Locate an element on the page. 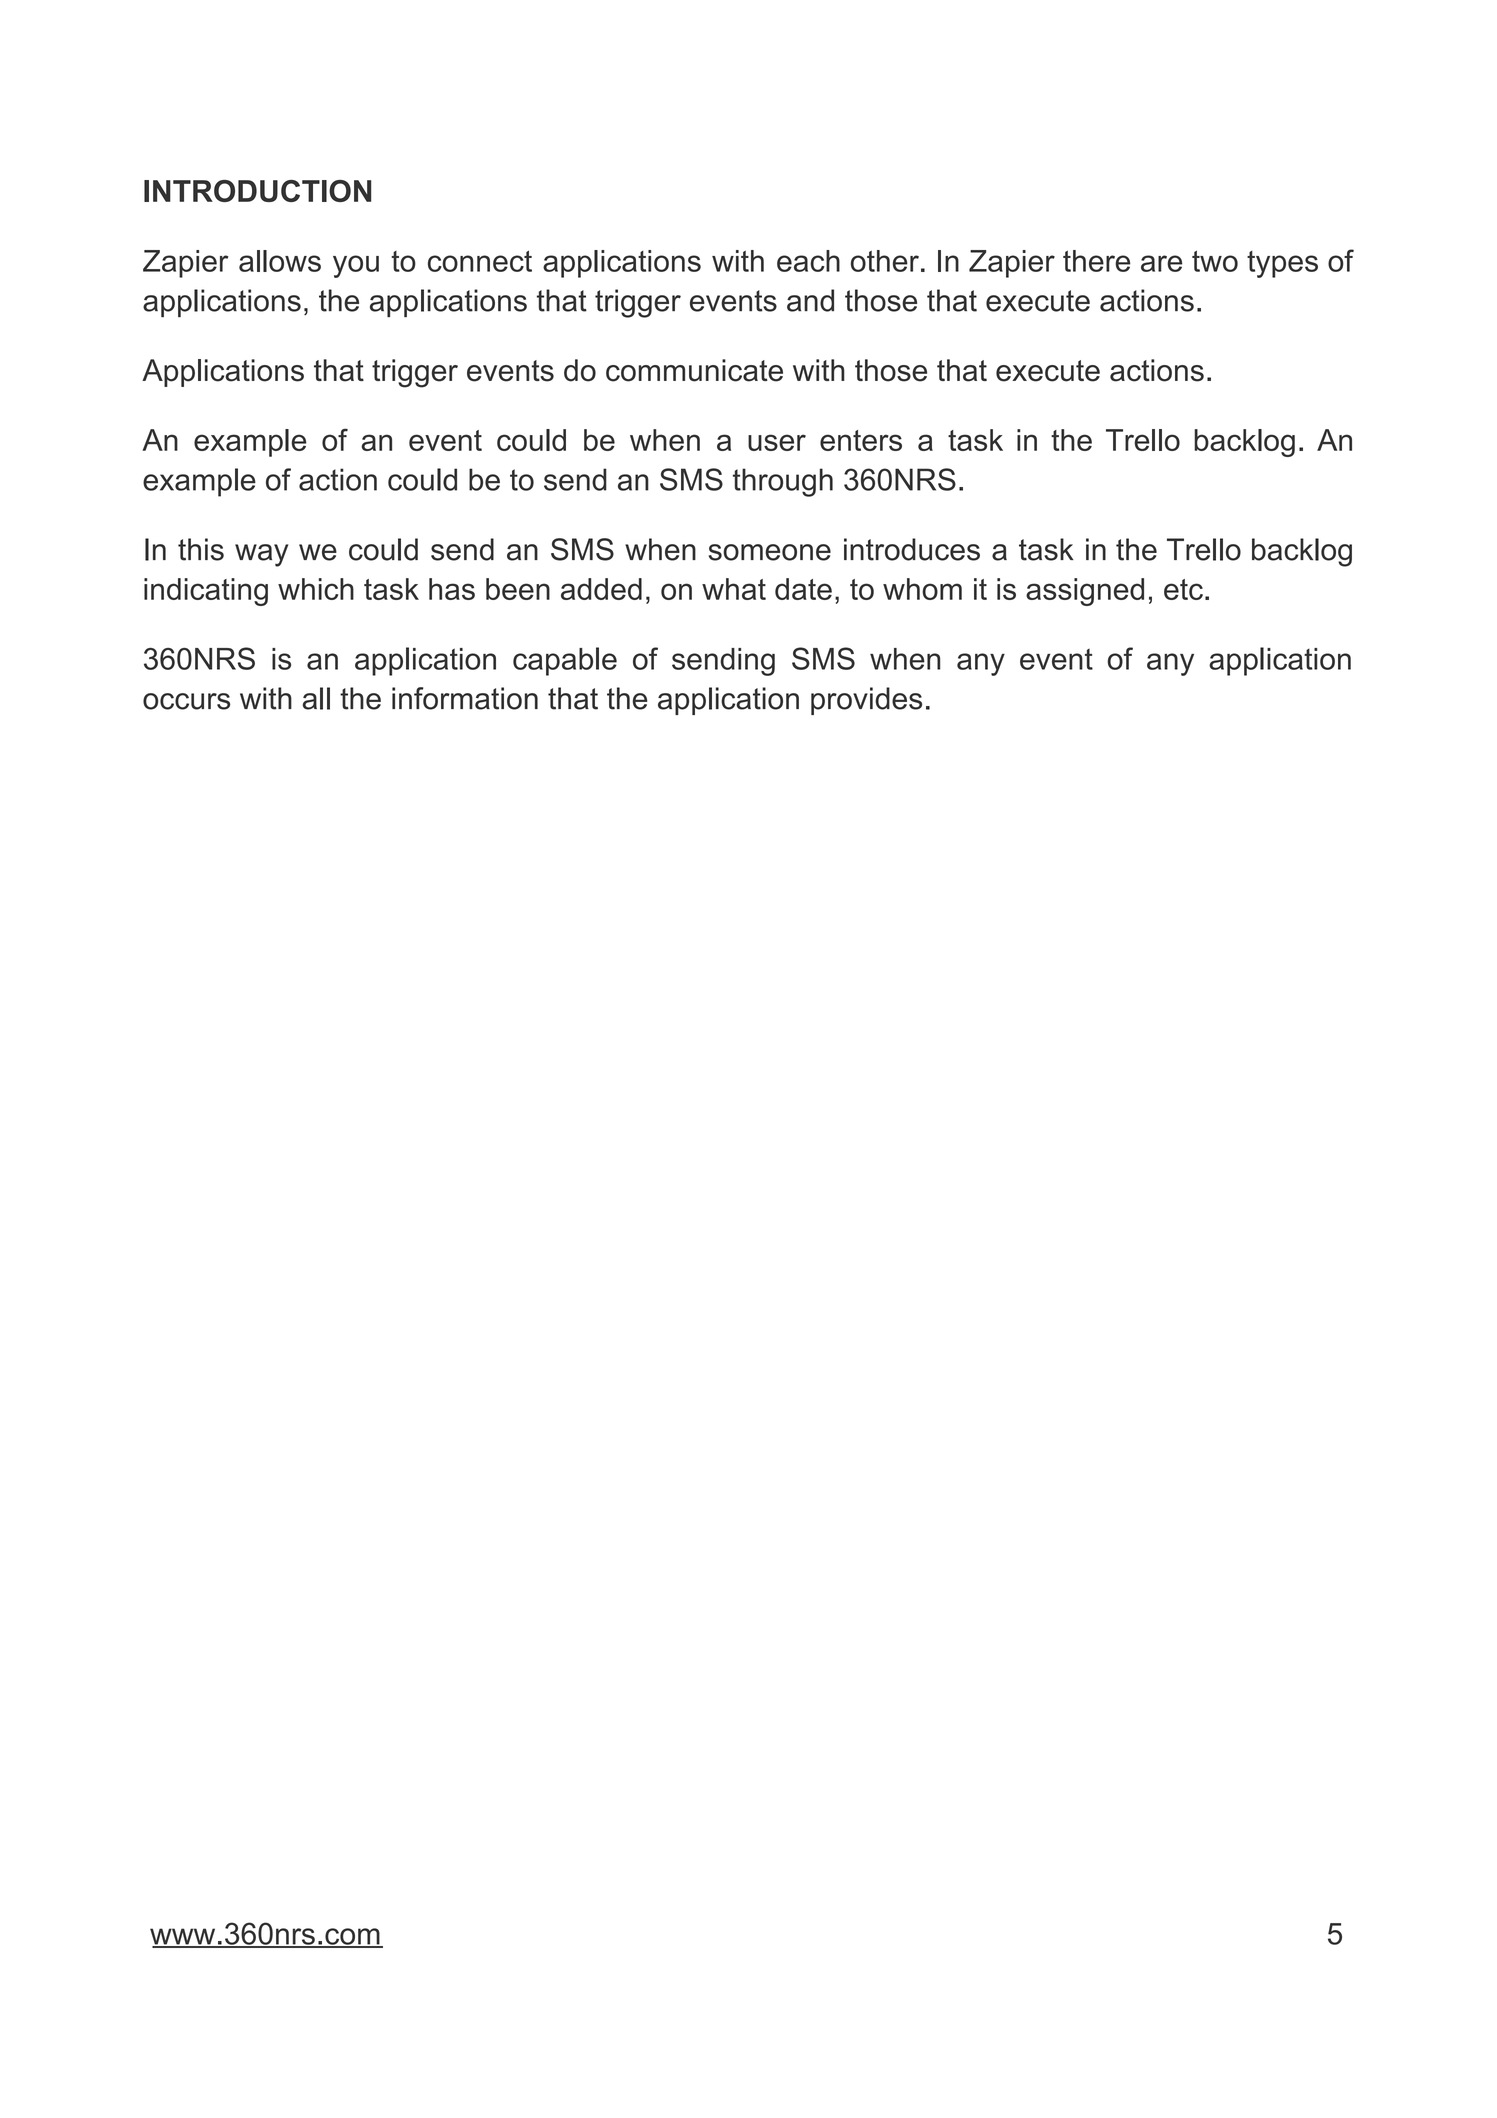  user is located at coordinates (777, 442).
